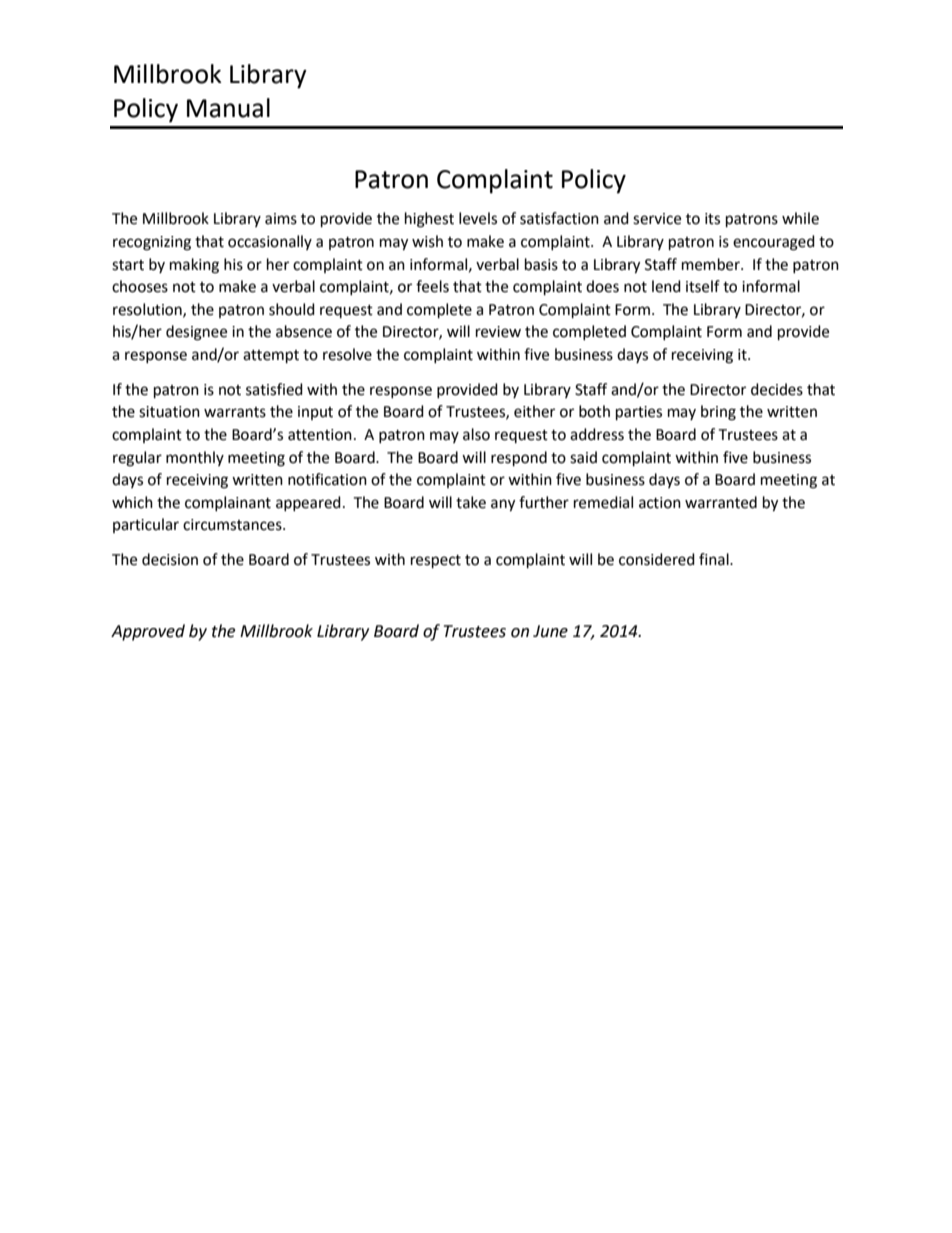 The image size is (952, 1233). Describe the element at coordinates (195, 458) in the screenshot. I see `monthly` at that location.
